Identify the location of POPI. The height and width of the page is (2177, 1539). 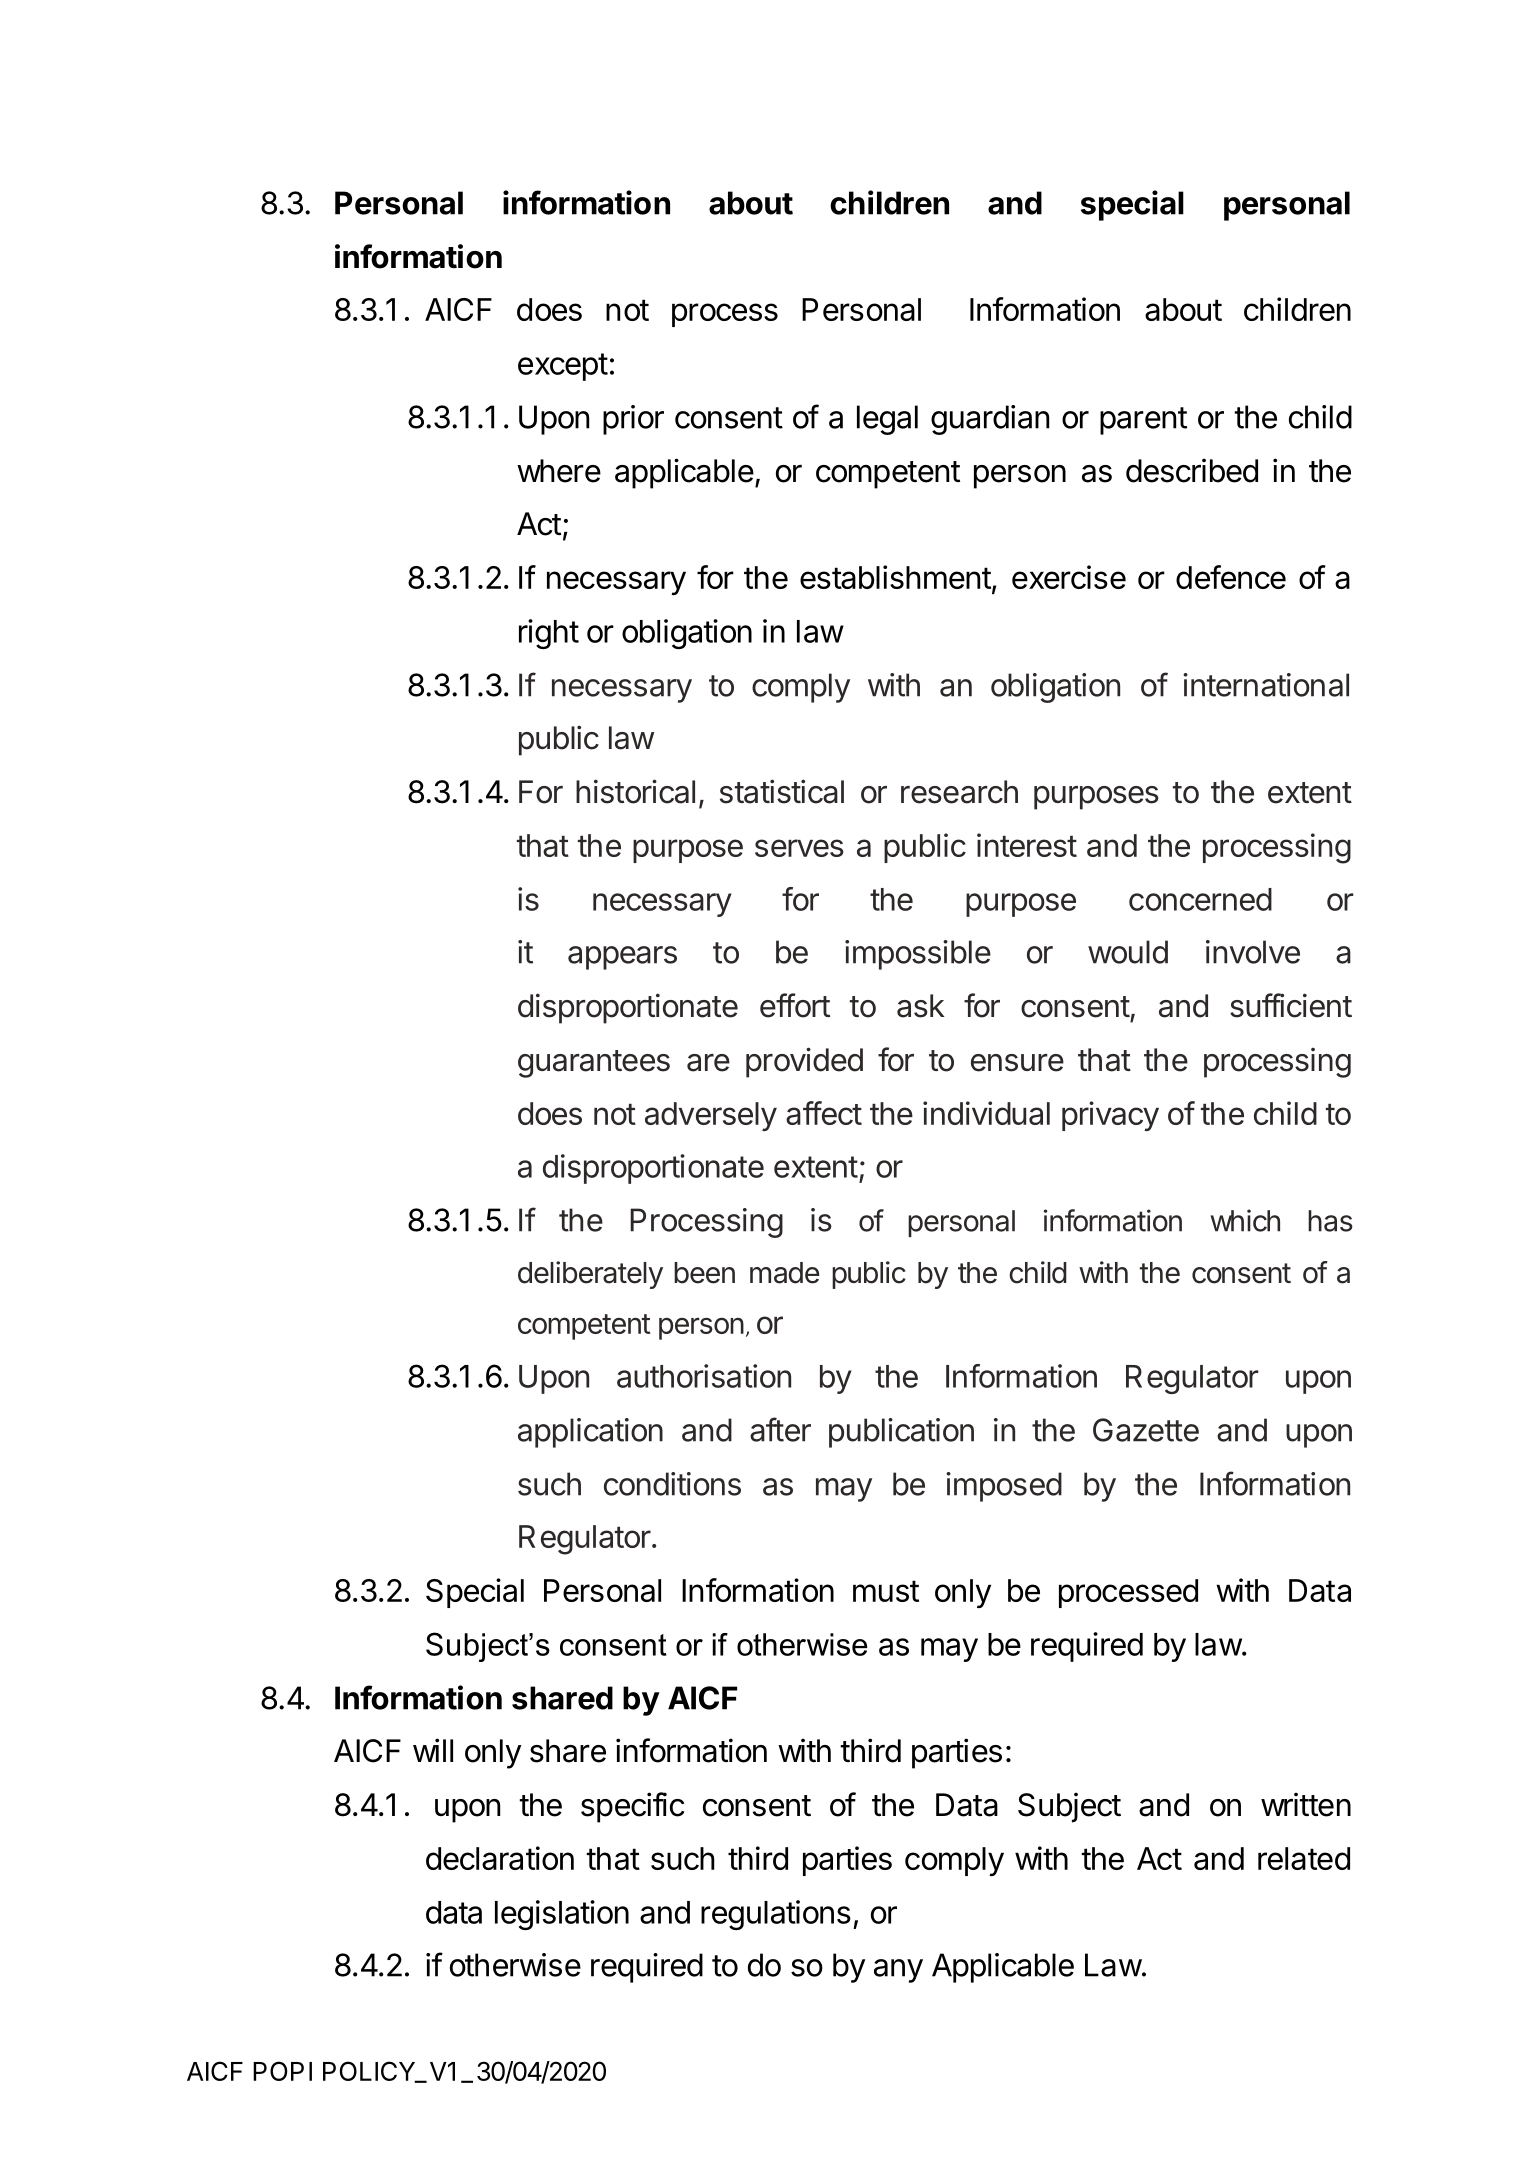
(282, 2071).
